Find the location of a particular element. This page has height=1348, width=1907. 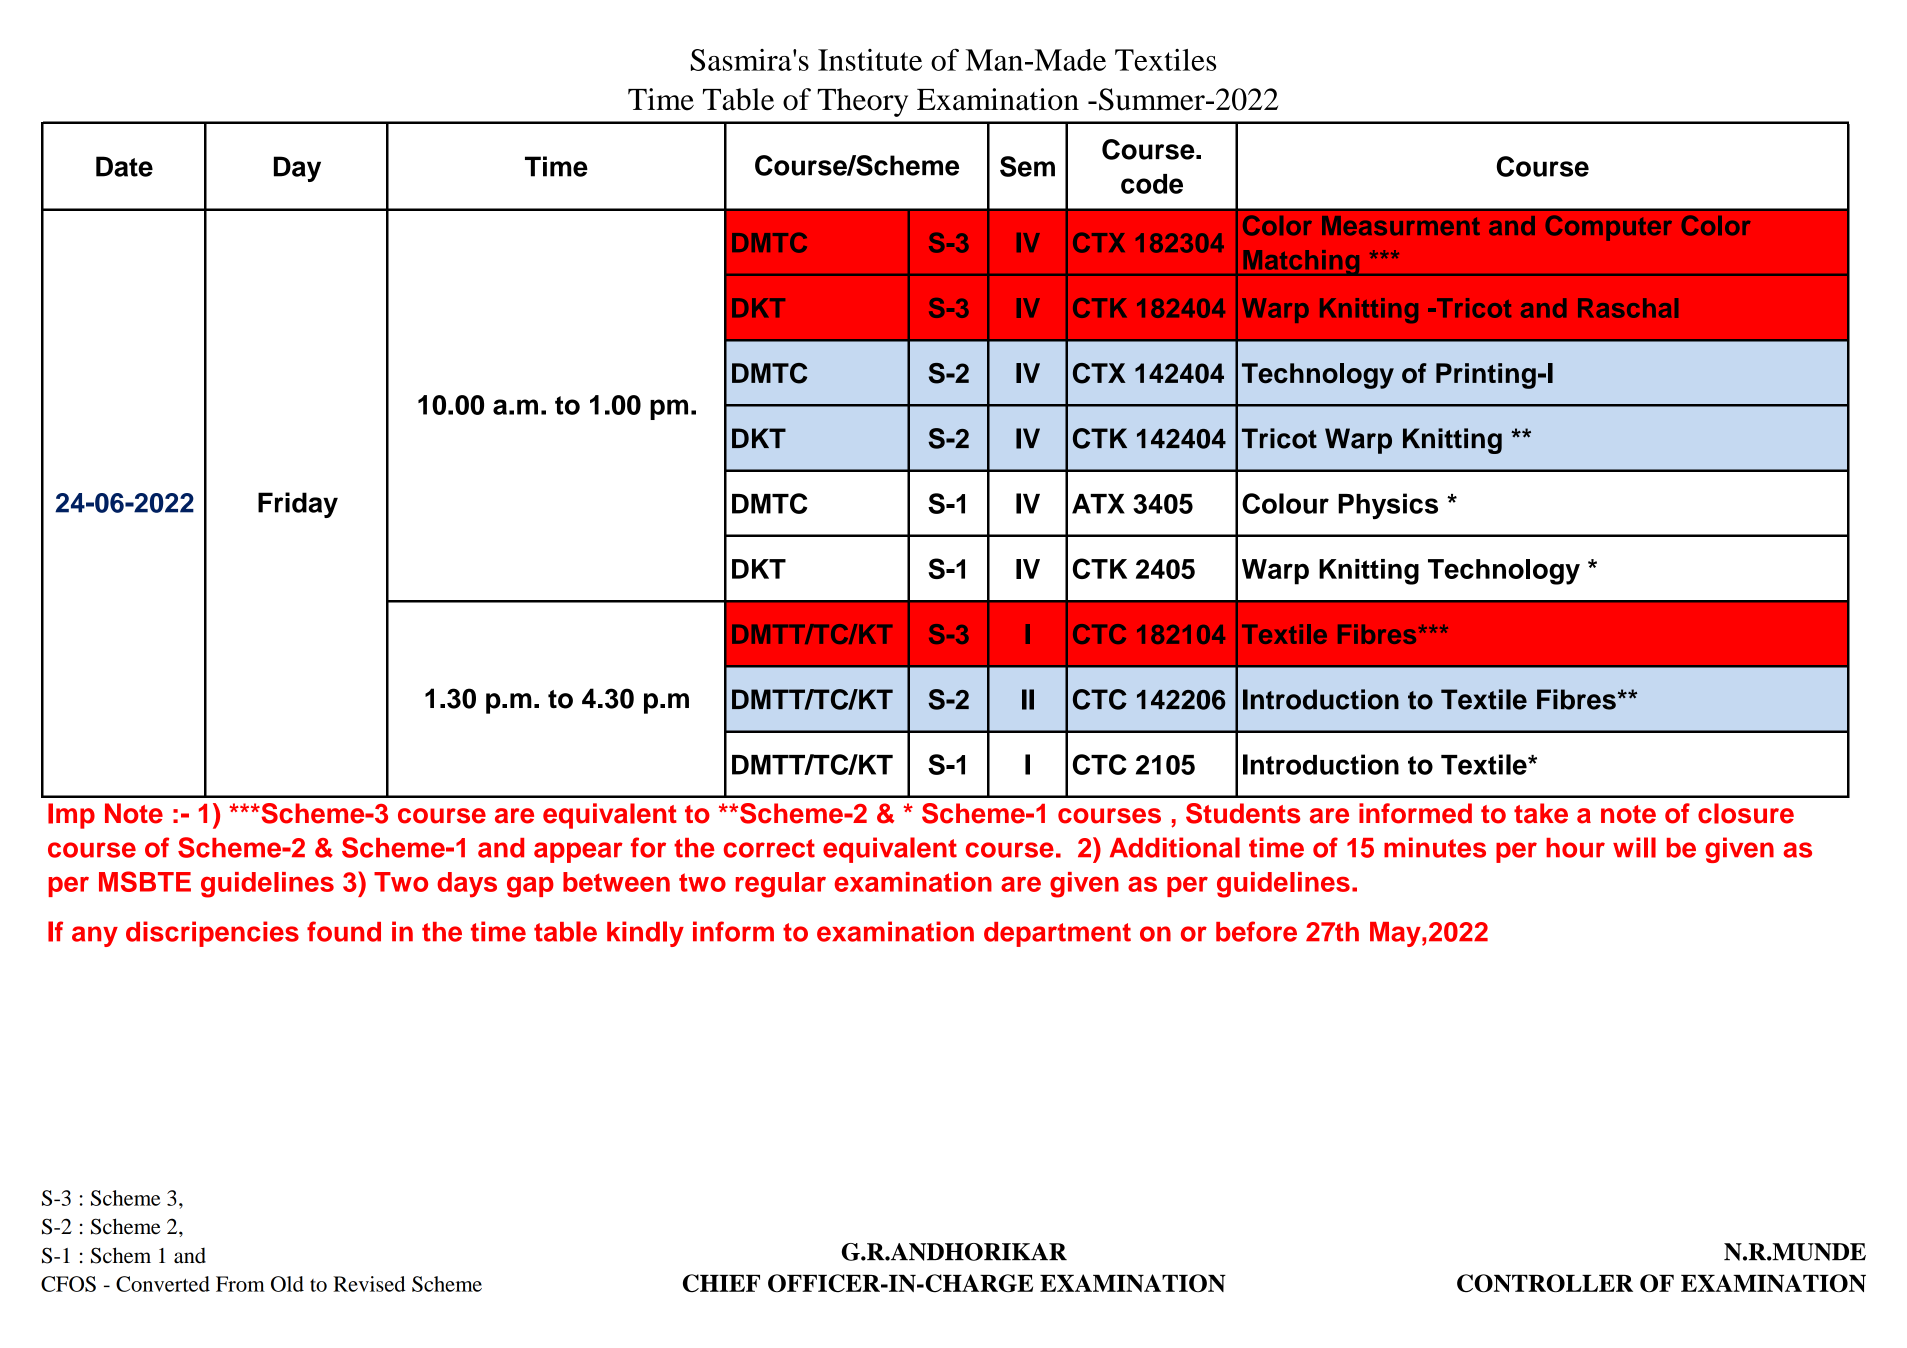

ATX is located at coordinates (1098, 504).
